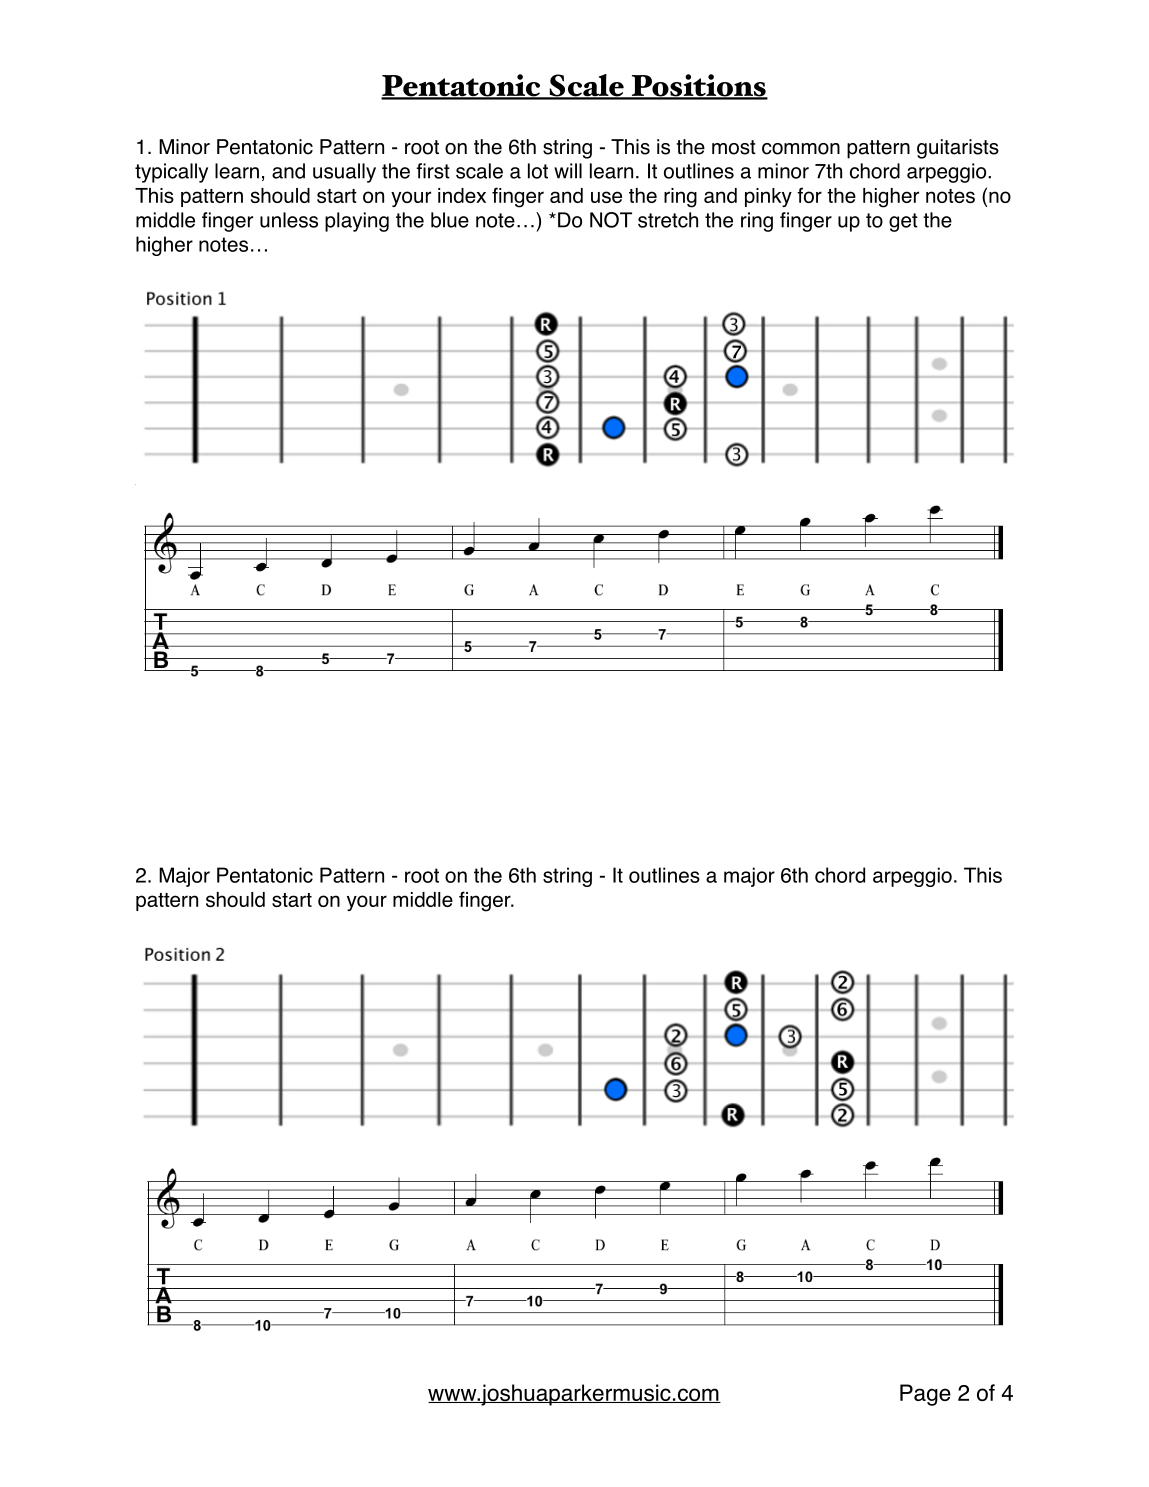  Describe the element at coordinates (462, 195) in the page. I see `index` at that location.
